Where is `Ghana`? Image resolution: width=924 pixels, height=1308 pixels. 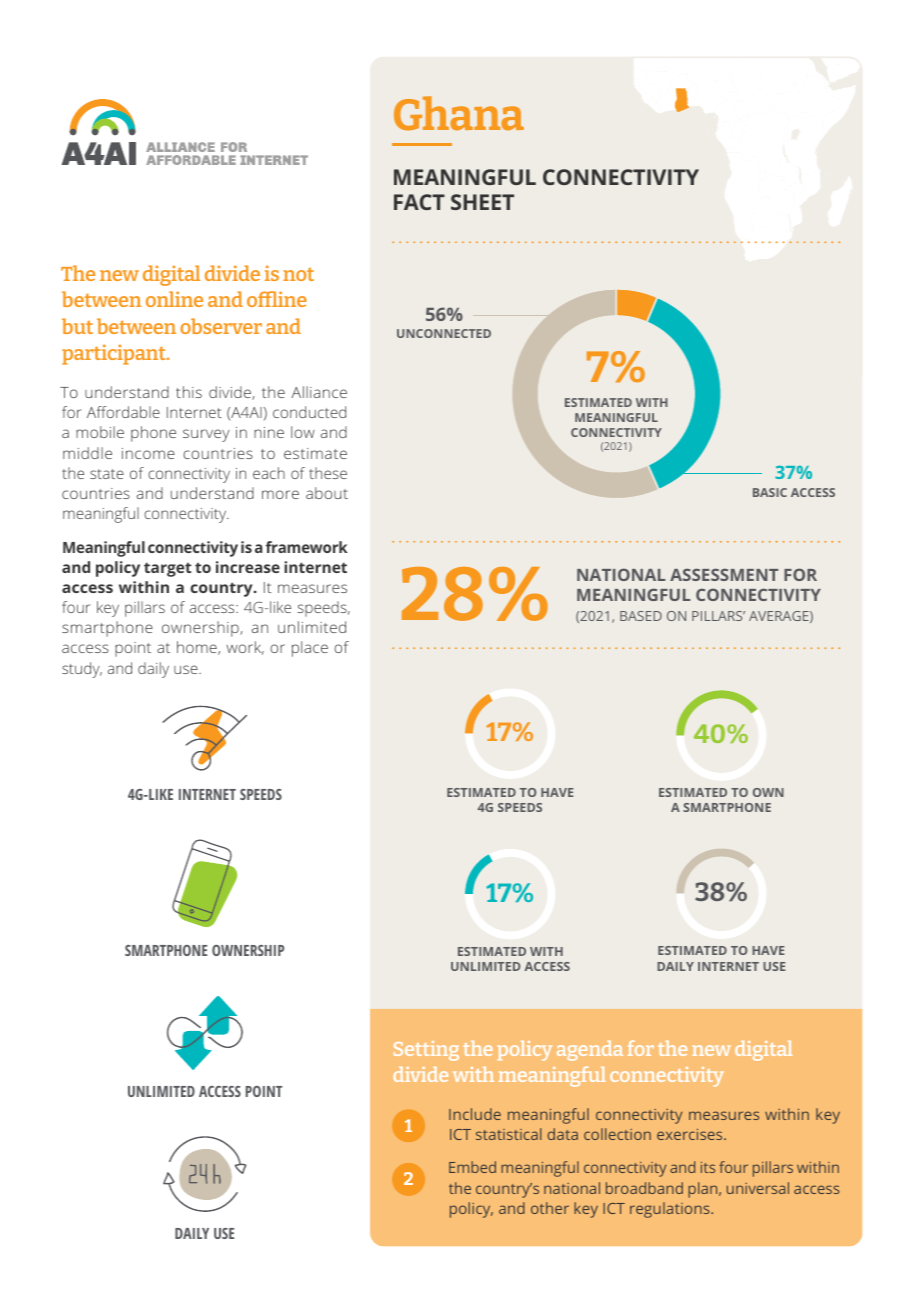 Ghana is located at coordinates (459, 113).
